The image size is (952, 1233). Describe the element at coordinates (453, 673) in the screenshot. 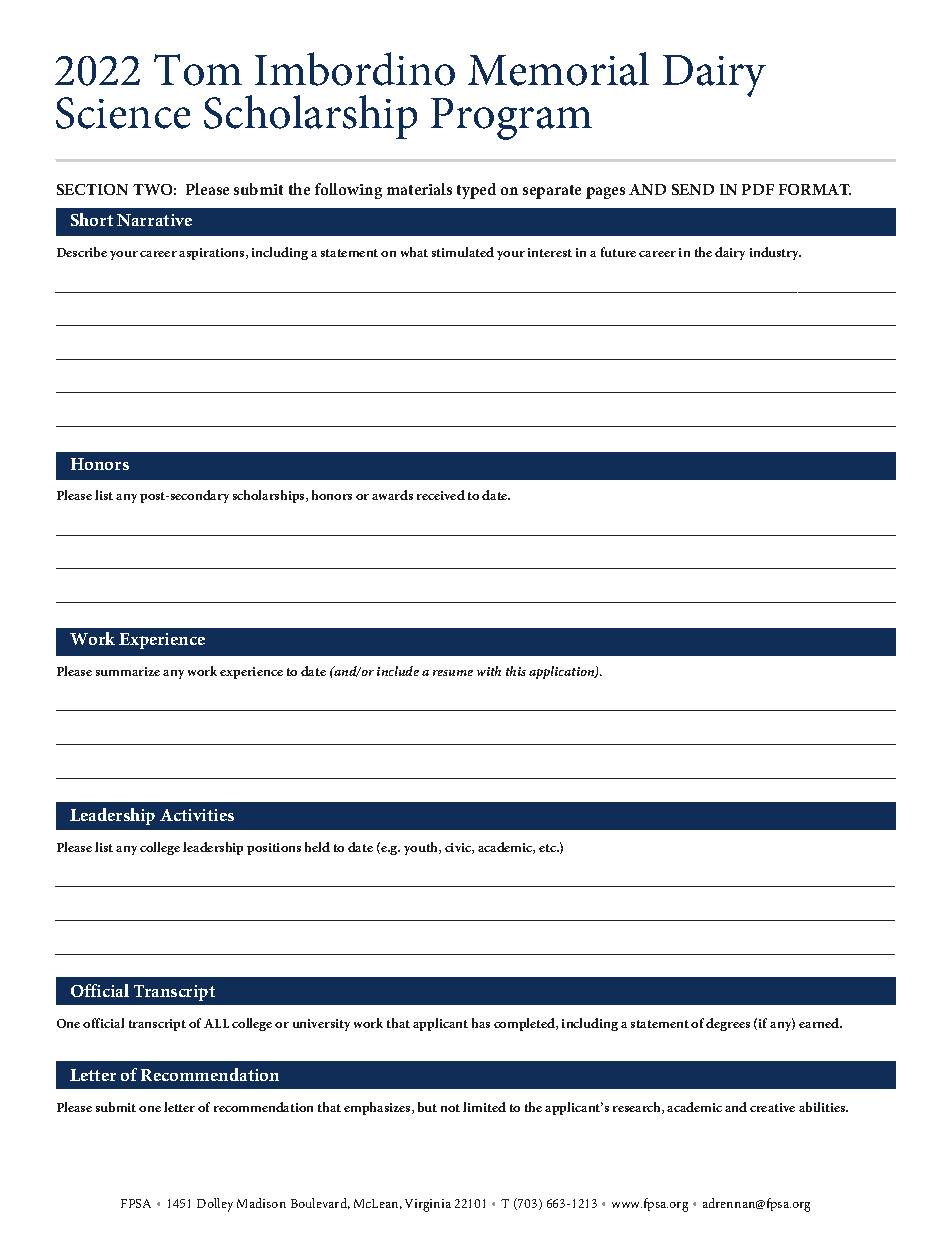

I see `resume` at that location.
